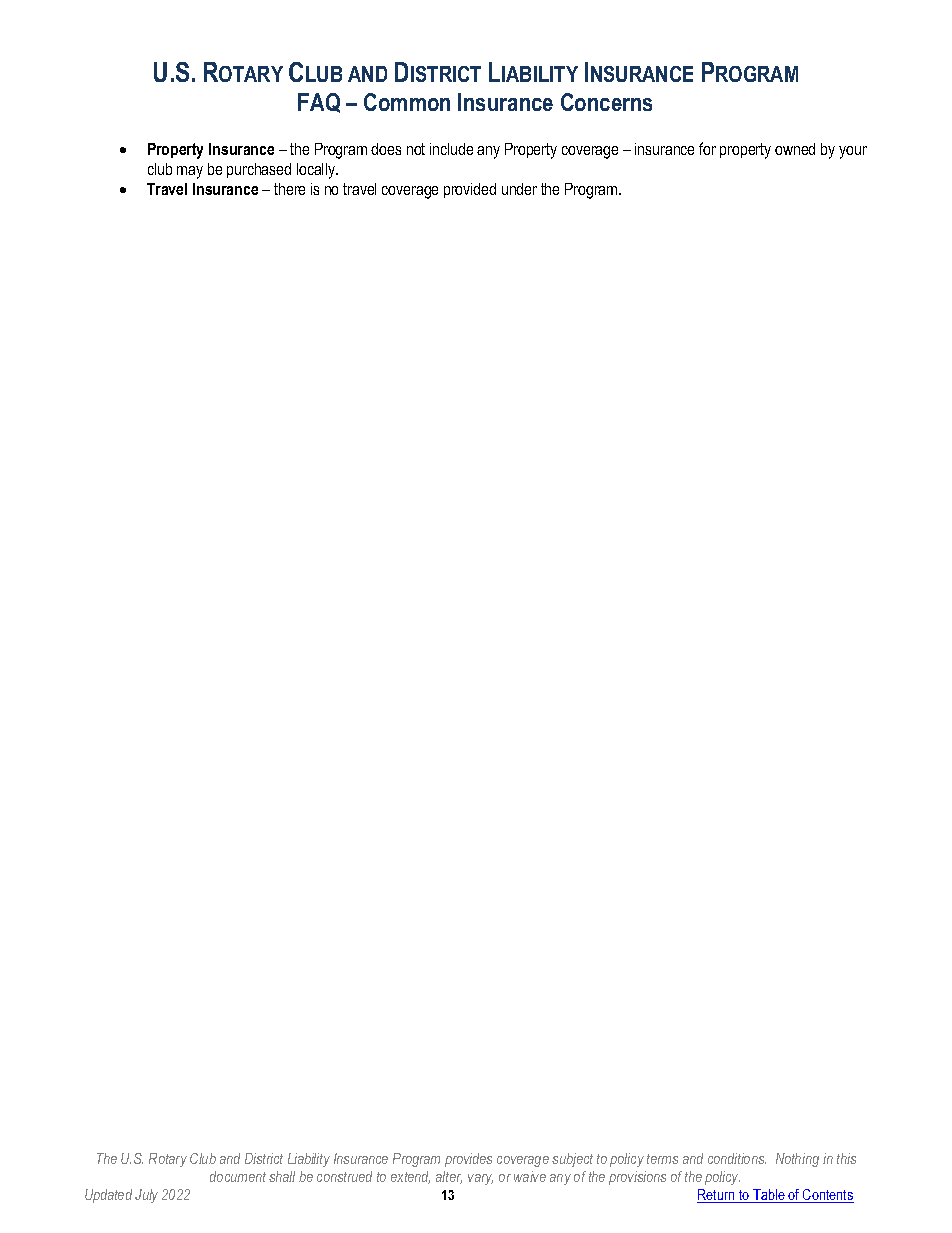  I want to click on owned, so click(795, 149).
